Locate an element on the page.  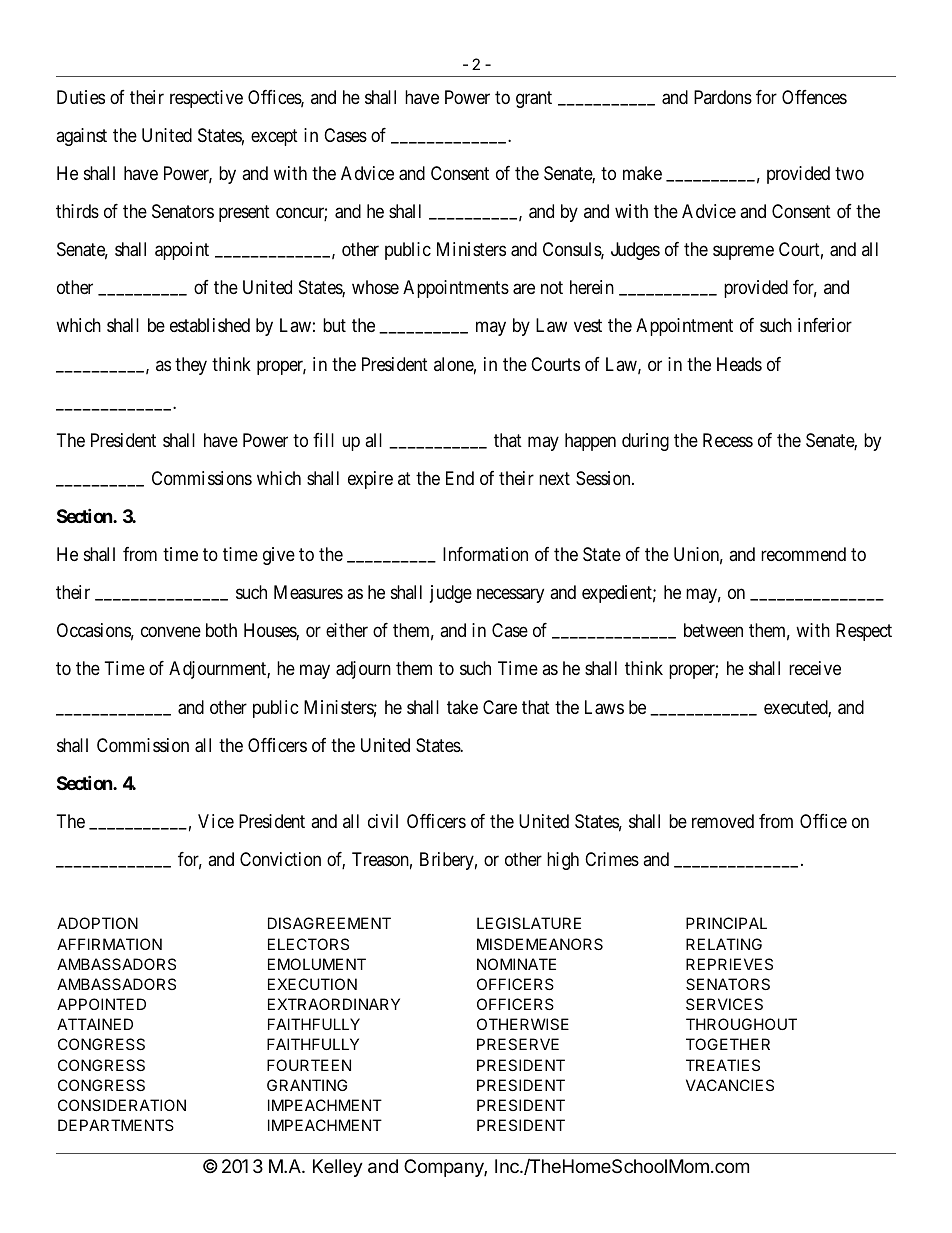
except is located at coordinates (274, 137).
